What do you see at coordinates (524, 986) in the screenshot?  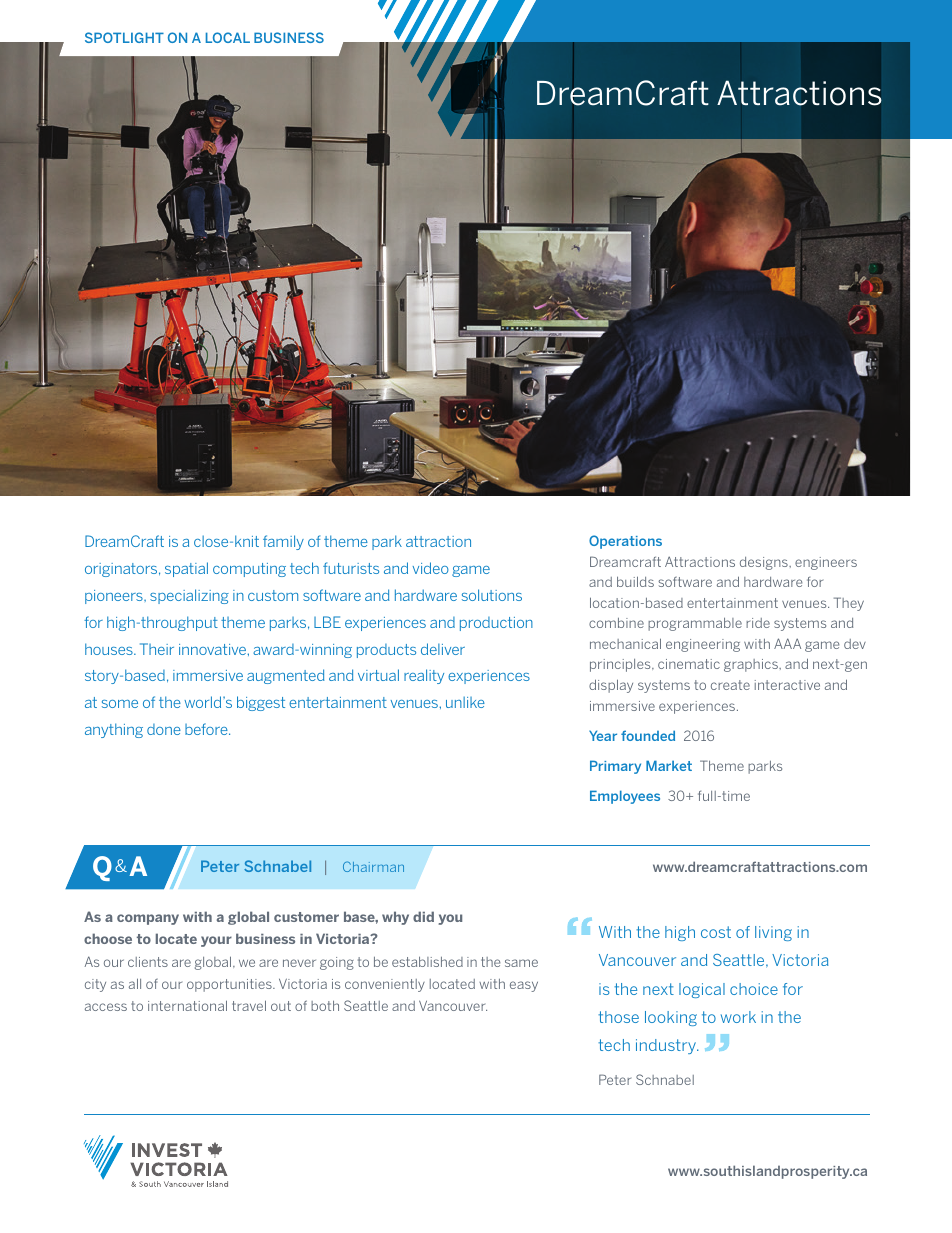 I see `easy` at bounding box center [524, 986].
